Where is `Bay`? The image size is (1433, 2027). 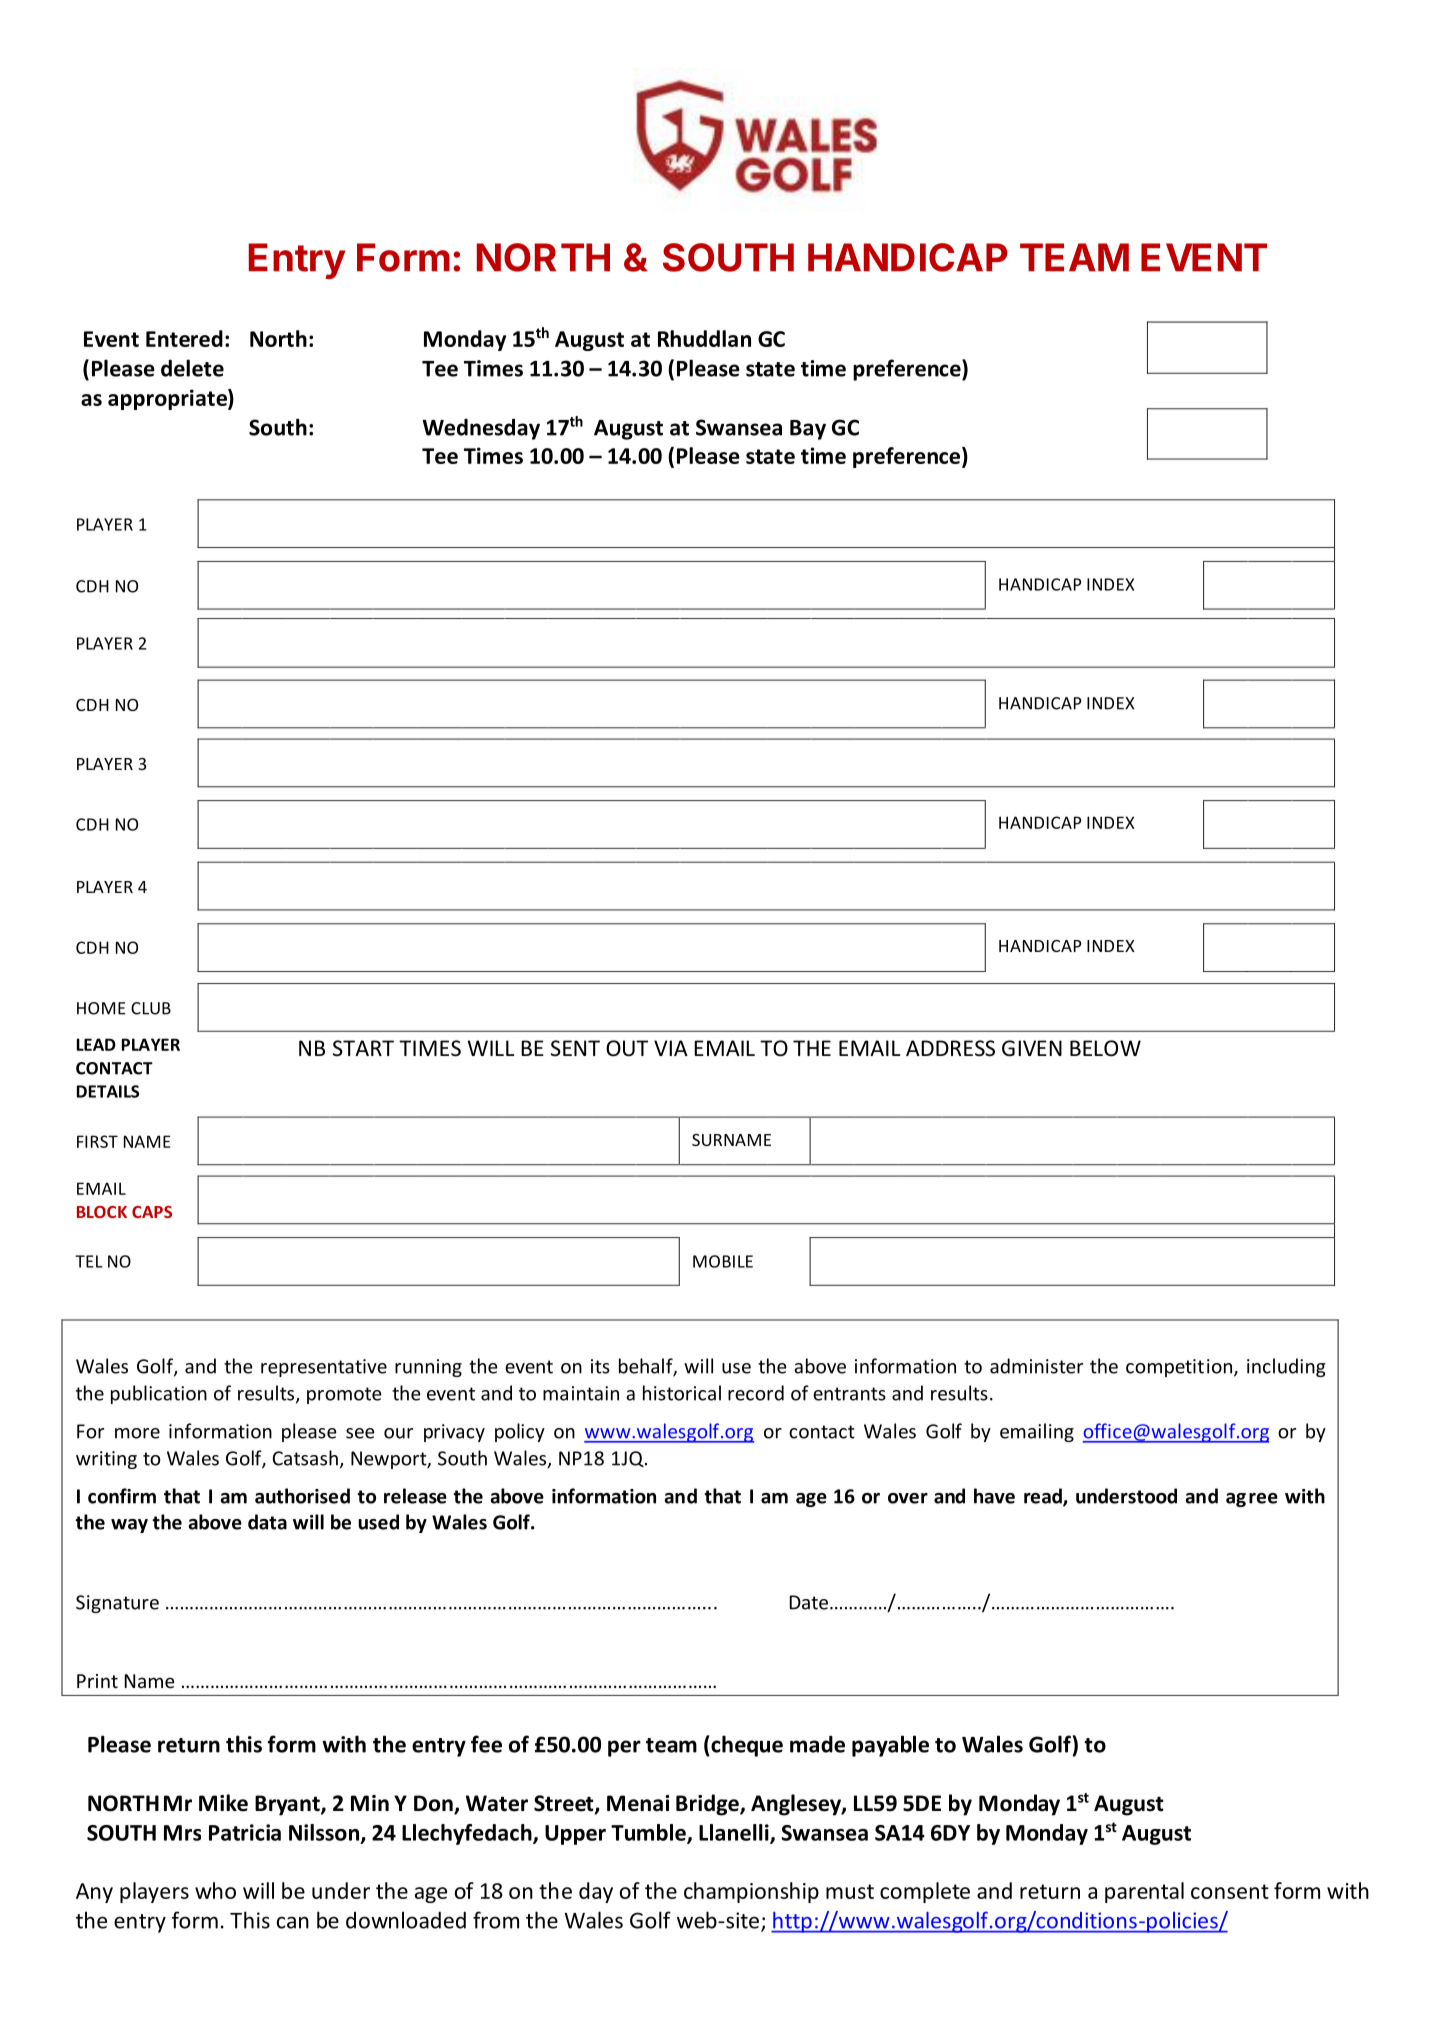
Bay is located at coordinates (808, 430).
